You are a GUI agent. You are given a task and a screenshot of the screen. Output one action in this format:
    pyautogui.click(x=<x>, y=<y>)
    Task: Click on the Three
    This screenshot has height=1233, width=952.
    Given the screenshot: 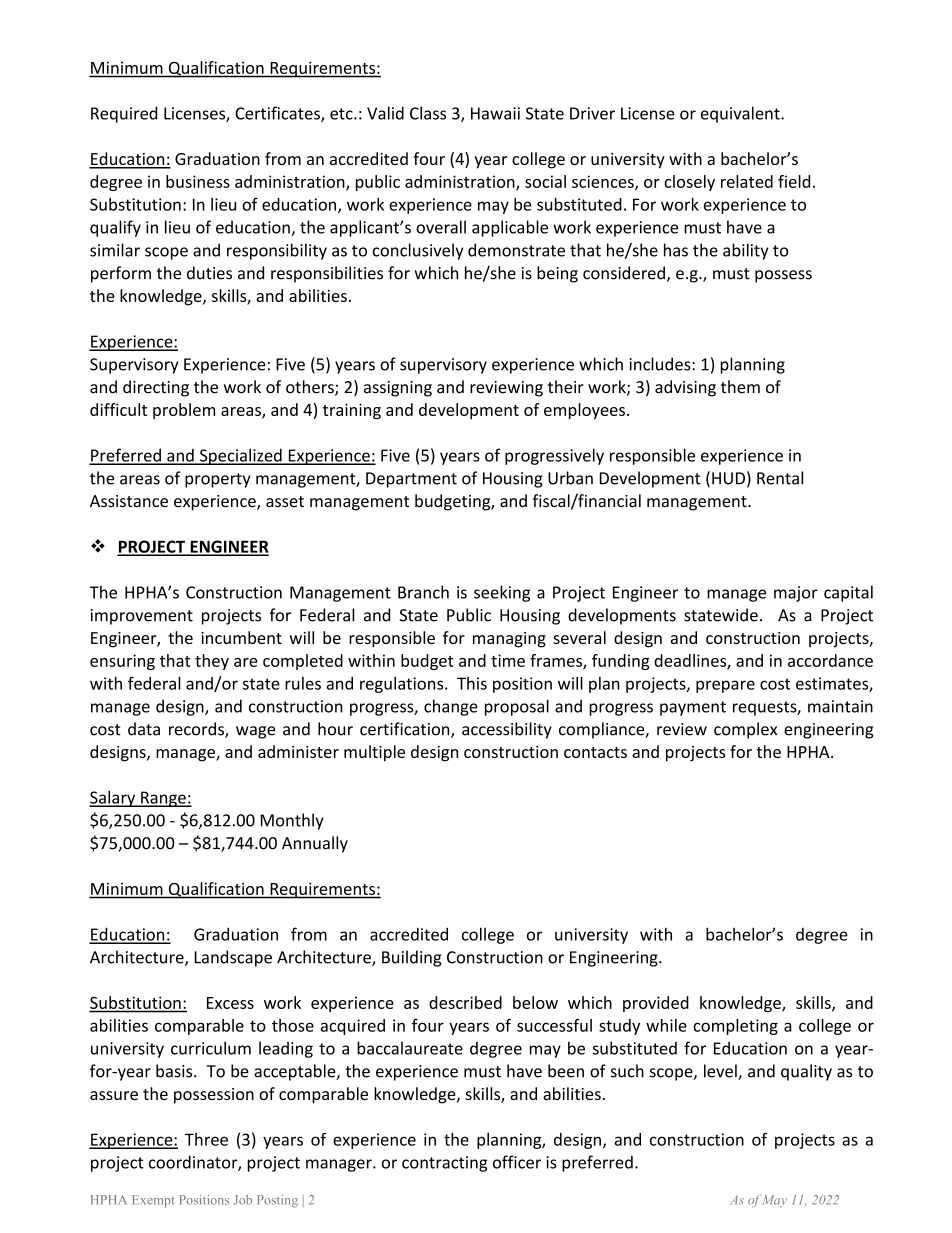 What is the action you would take?
    pyautogui.click(x=206, y=1139)
